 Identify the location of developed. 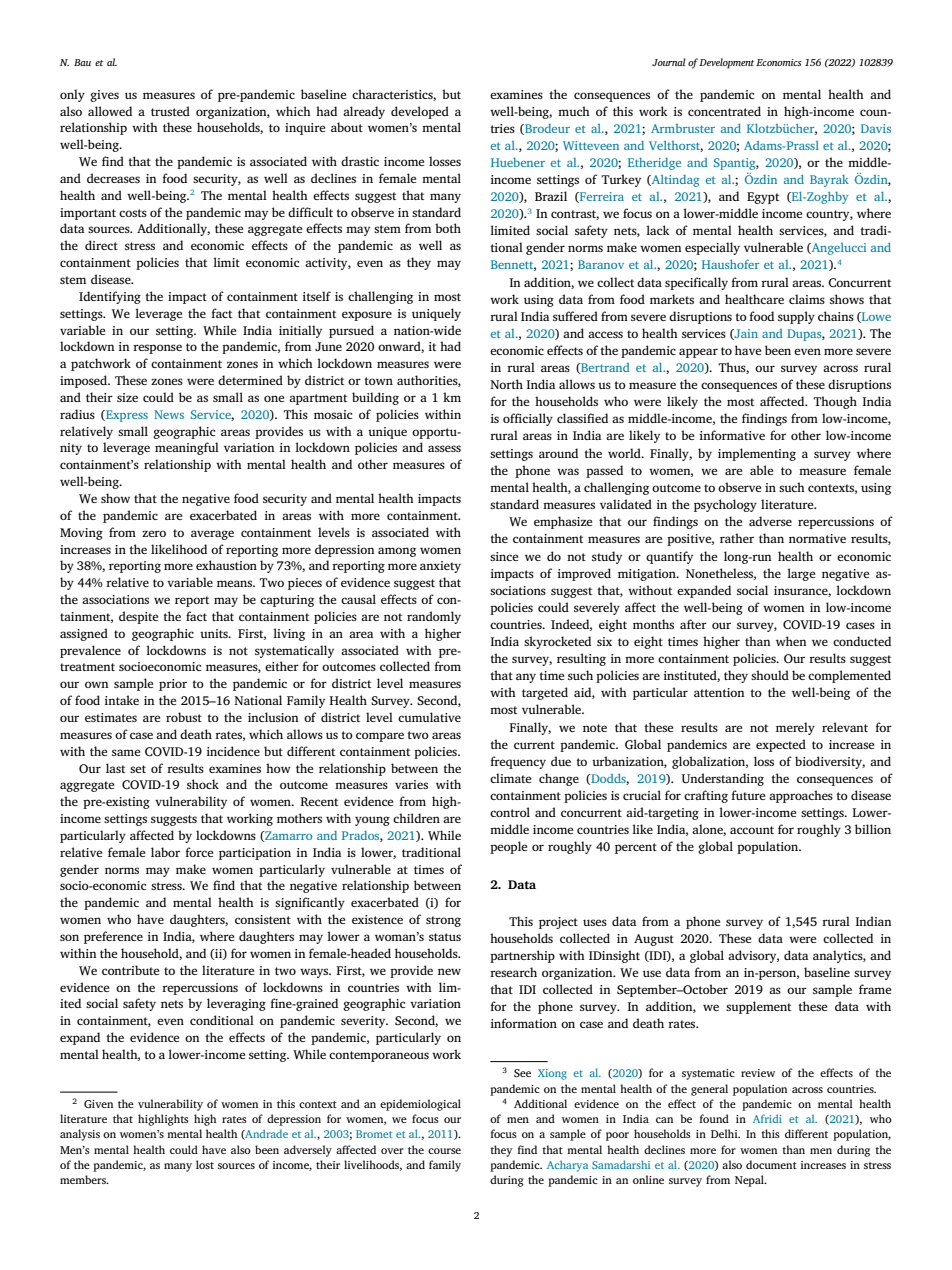
(420, 112).
